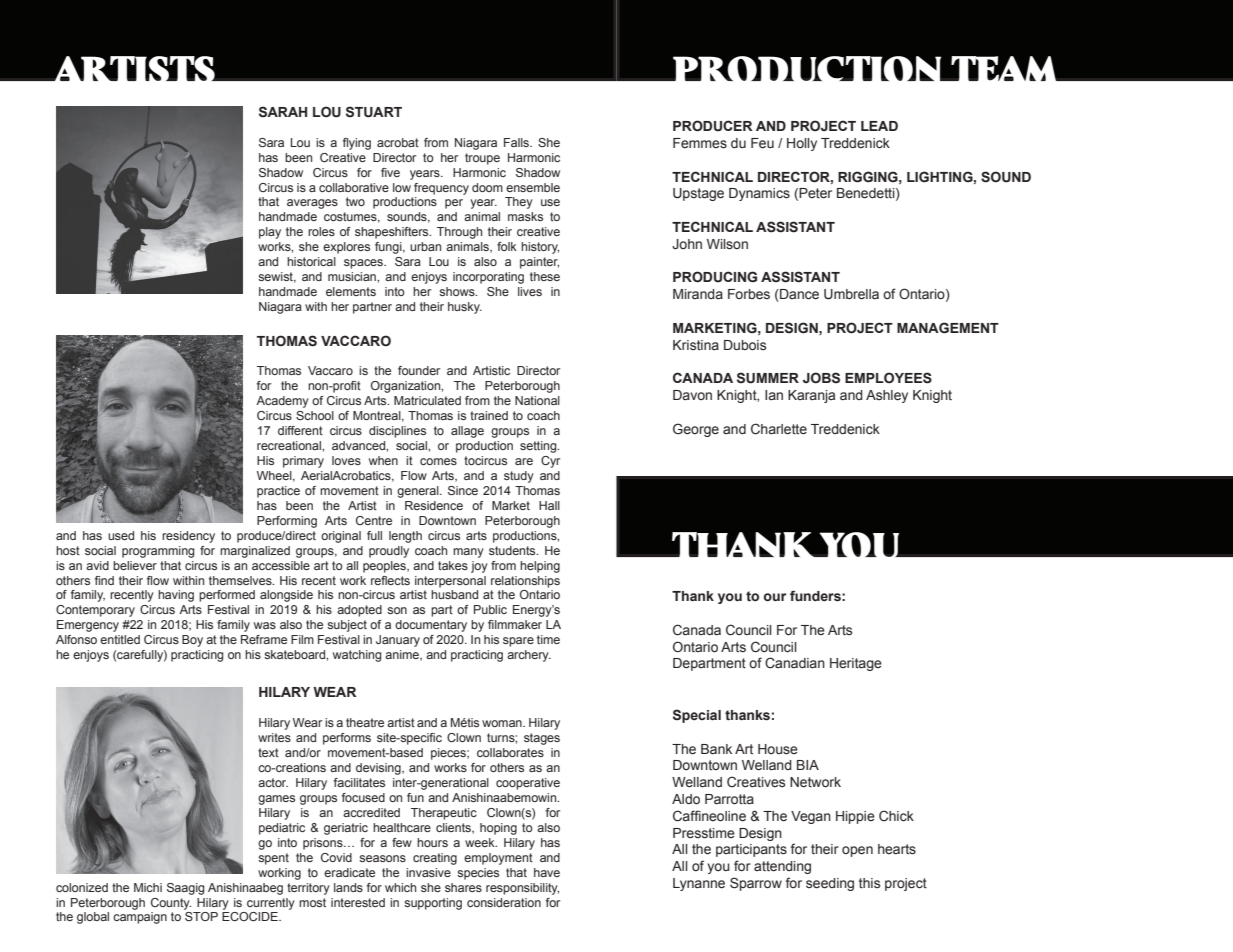 Image resolution: width=1233 pixels, height=952 pixels. Describe the element at coordinates (282, 402) in the image. I see `Academy` at that location.
